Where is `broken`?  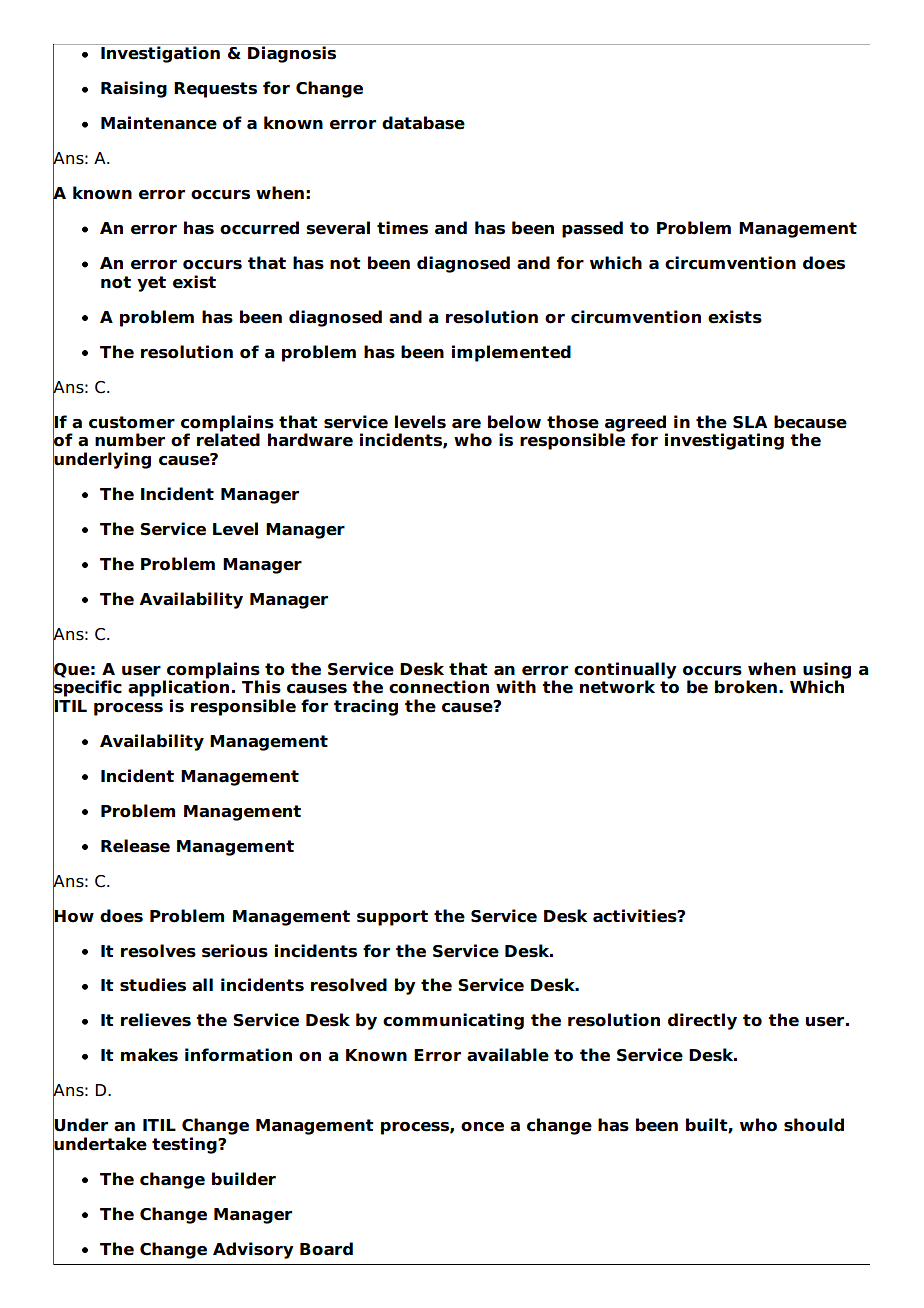
broken is located at coordinates (746, 687).
